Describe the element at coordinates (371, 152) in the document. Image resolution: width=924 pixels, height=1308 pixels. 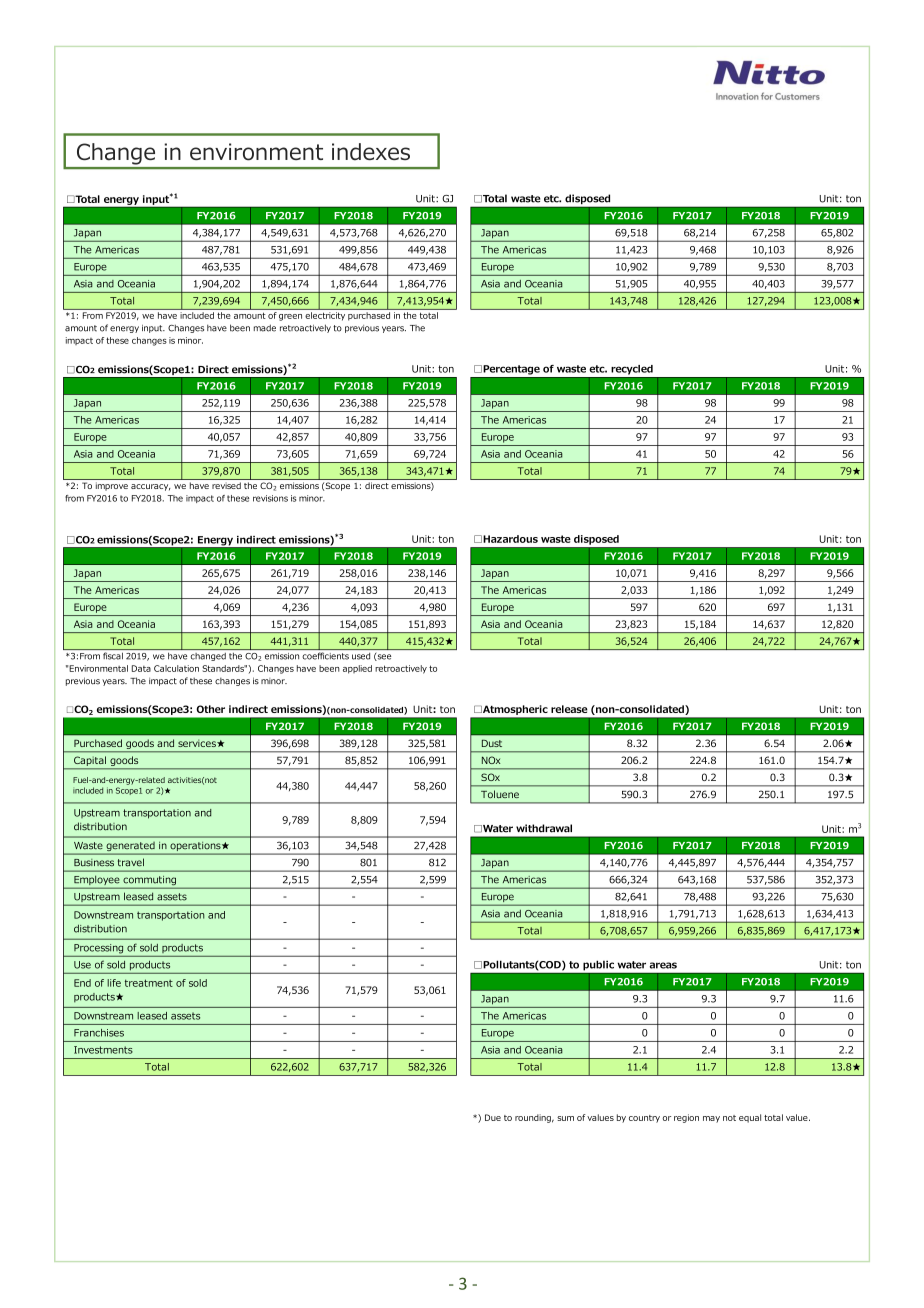
I see `indexes` at that location.
